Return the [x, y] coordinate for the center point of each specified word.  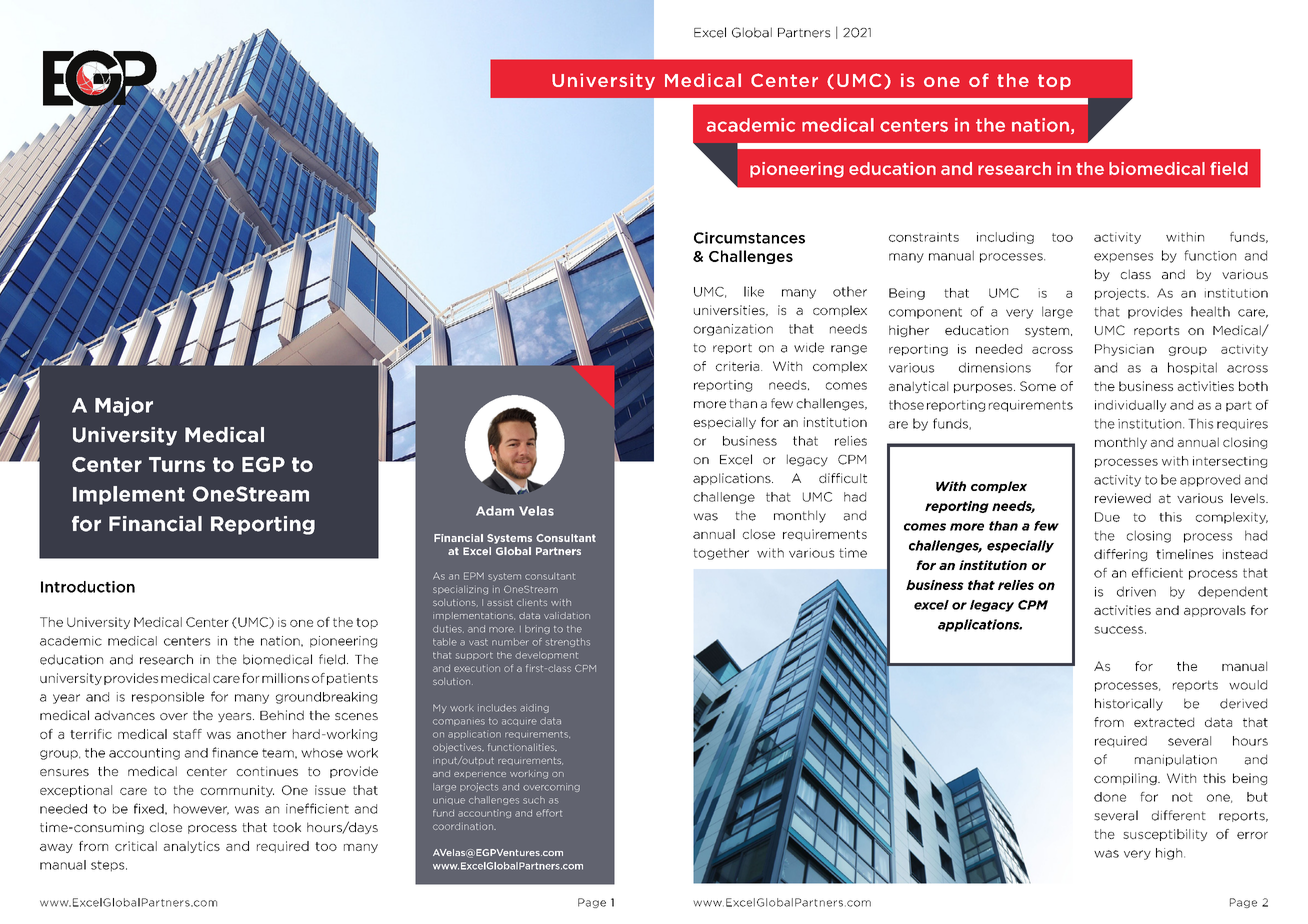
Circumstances [749, 238]
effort [549, 813]
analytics [192, 847]
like [754, 291]
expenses [1123, 258]
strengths [568, 642]
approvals [1215, 611]
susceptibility [1165, 835]
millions [285, 678]
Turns [177, 464]
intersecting [1230, 462]
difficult [843, 478]
